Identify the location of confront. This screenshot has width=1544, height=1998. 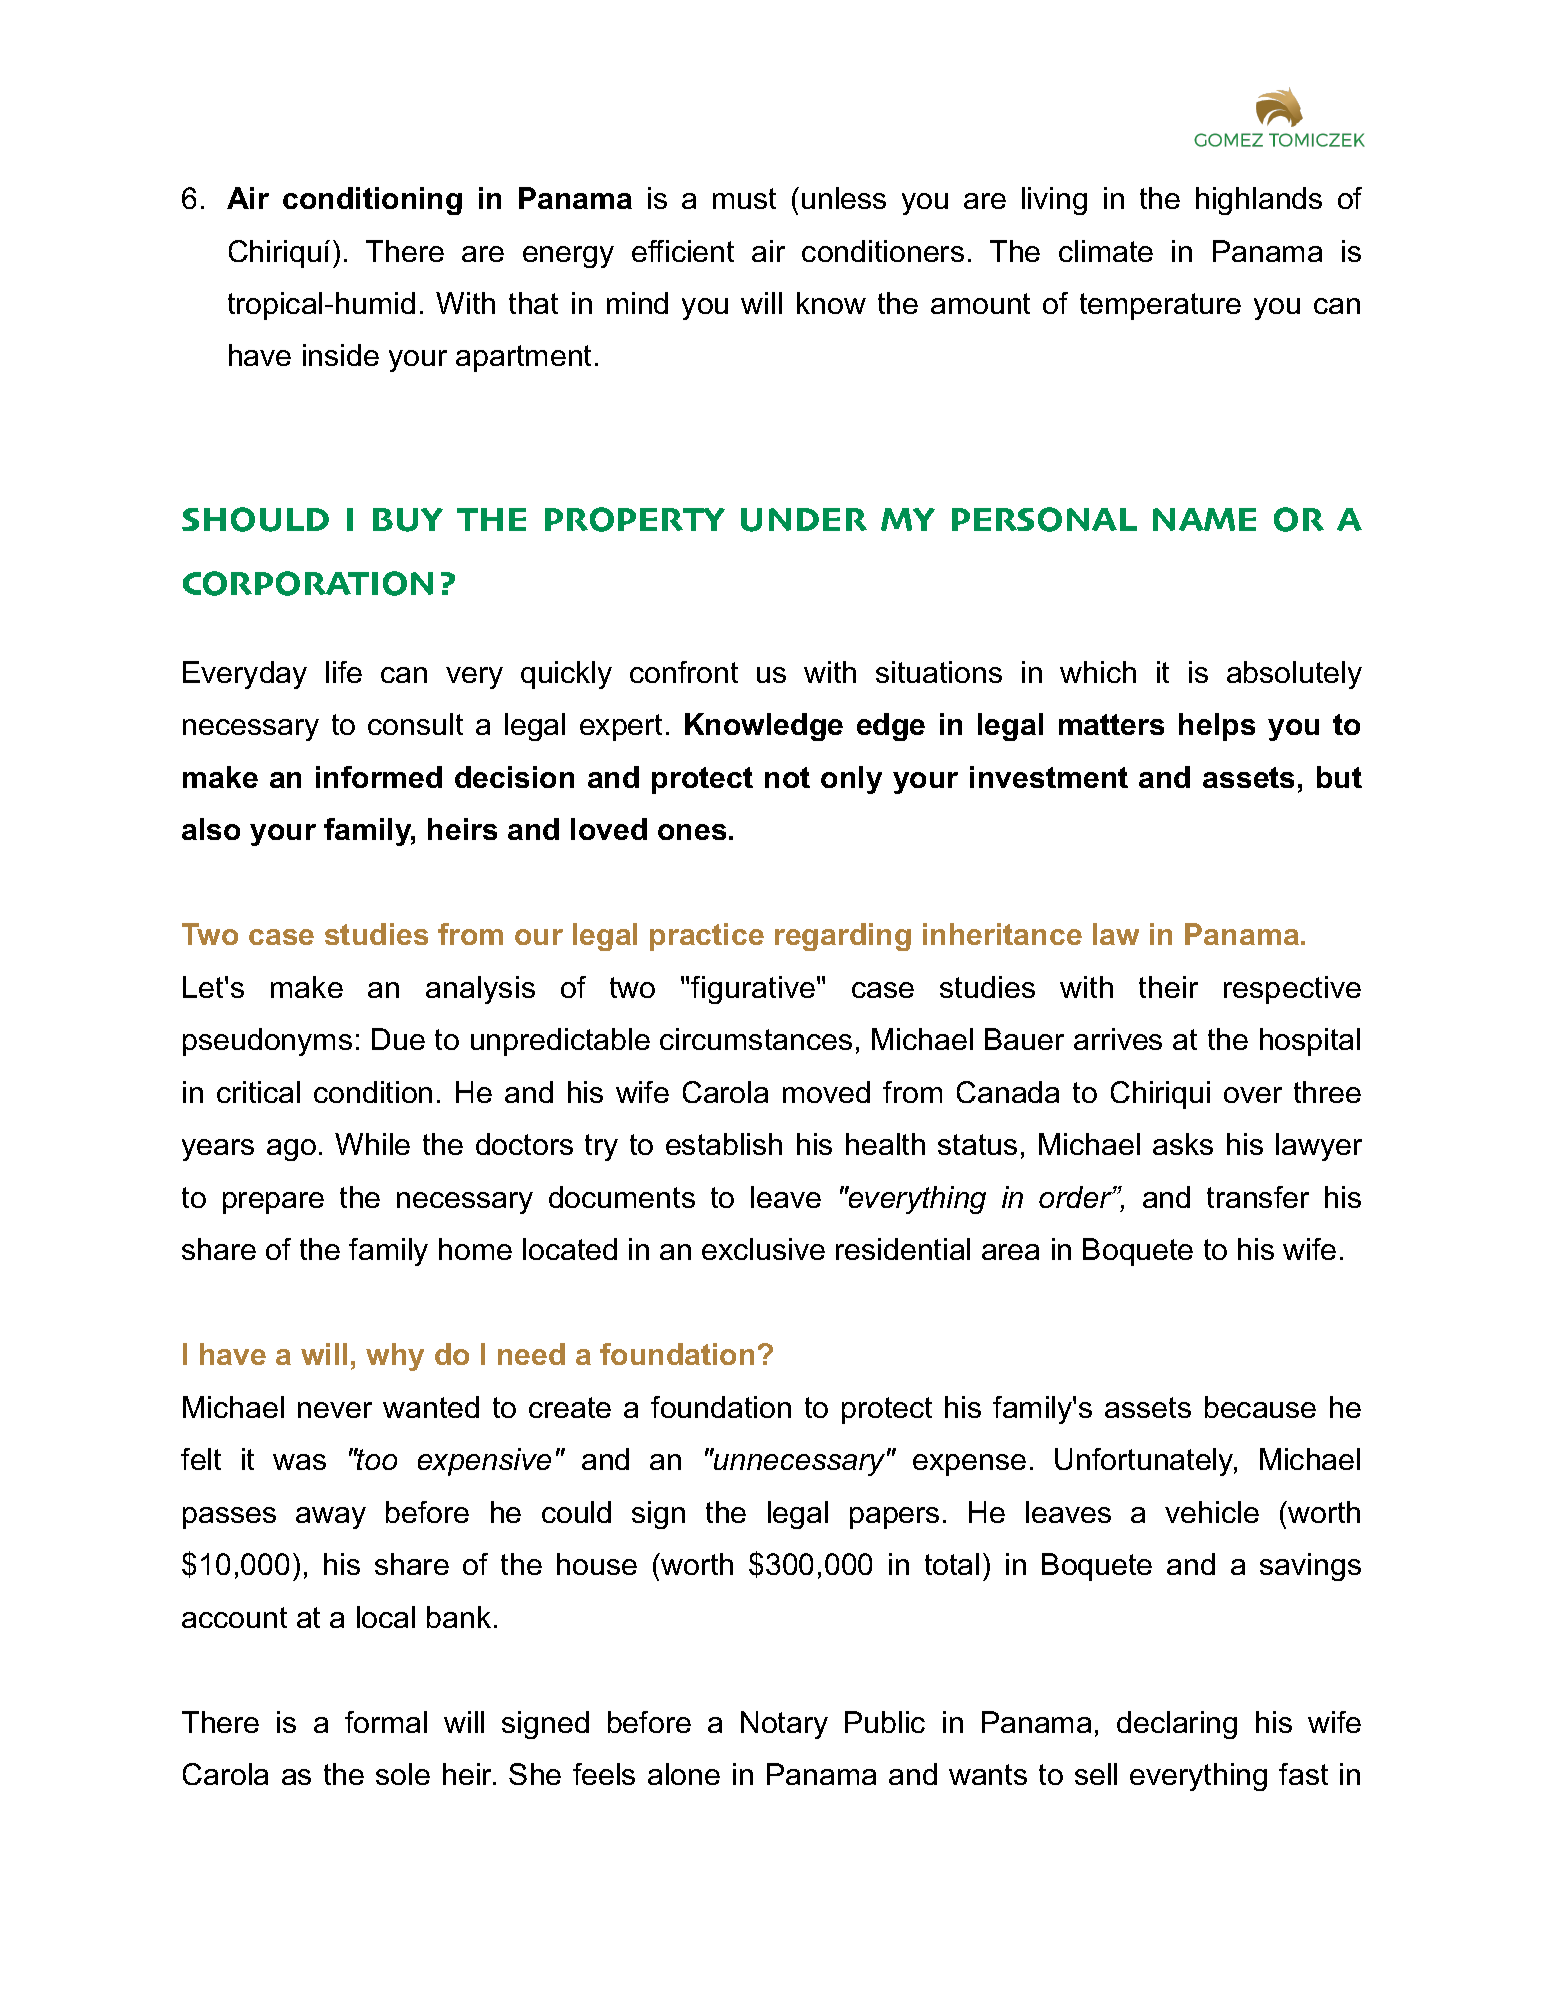
(684, 672).
